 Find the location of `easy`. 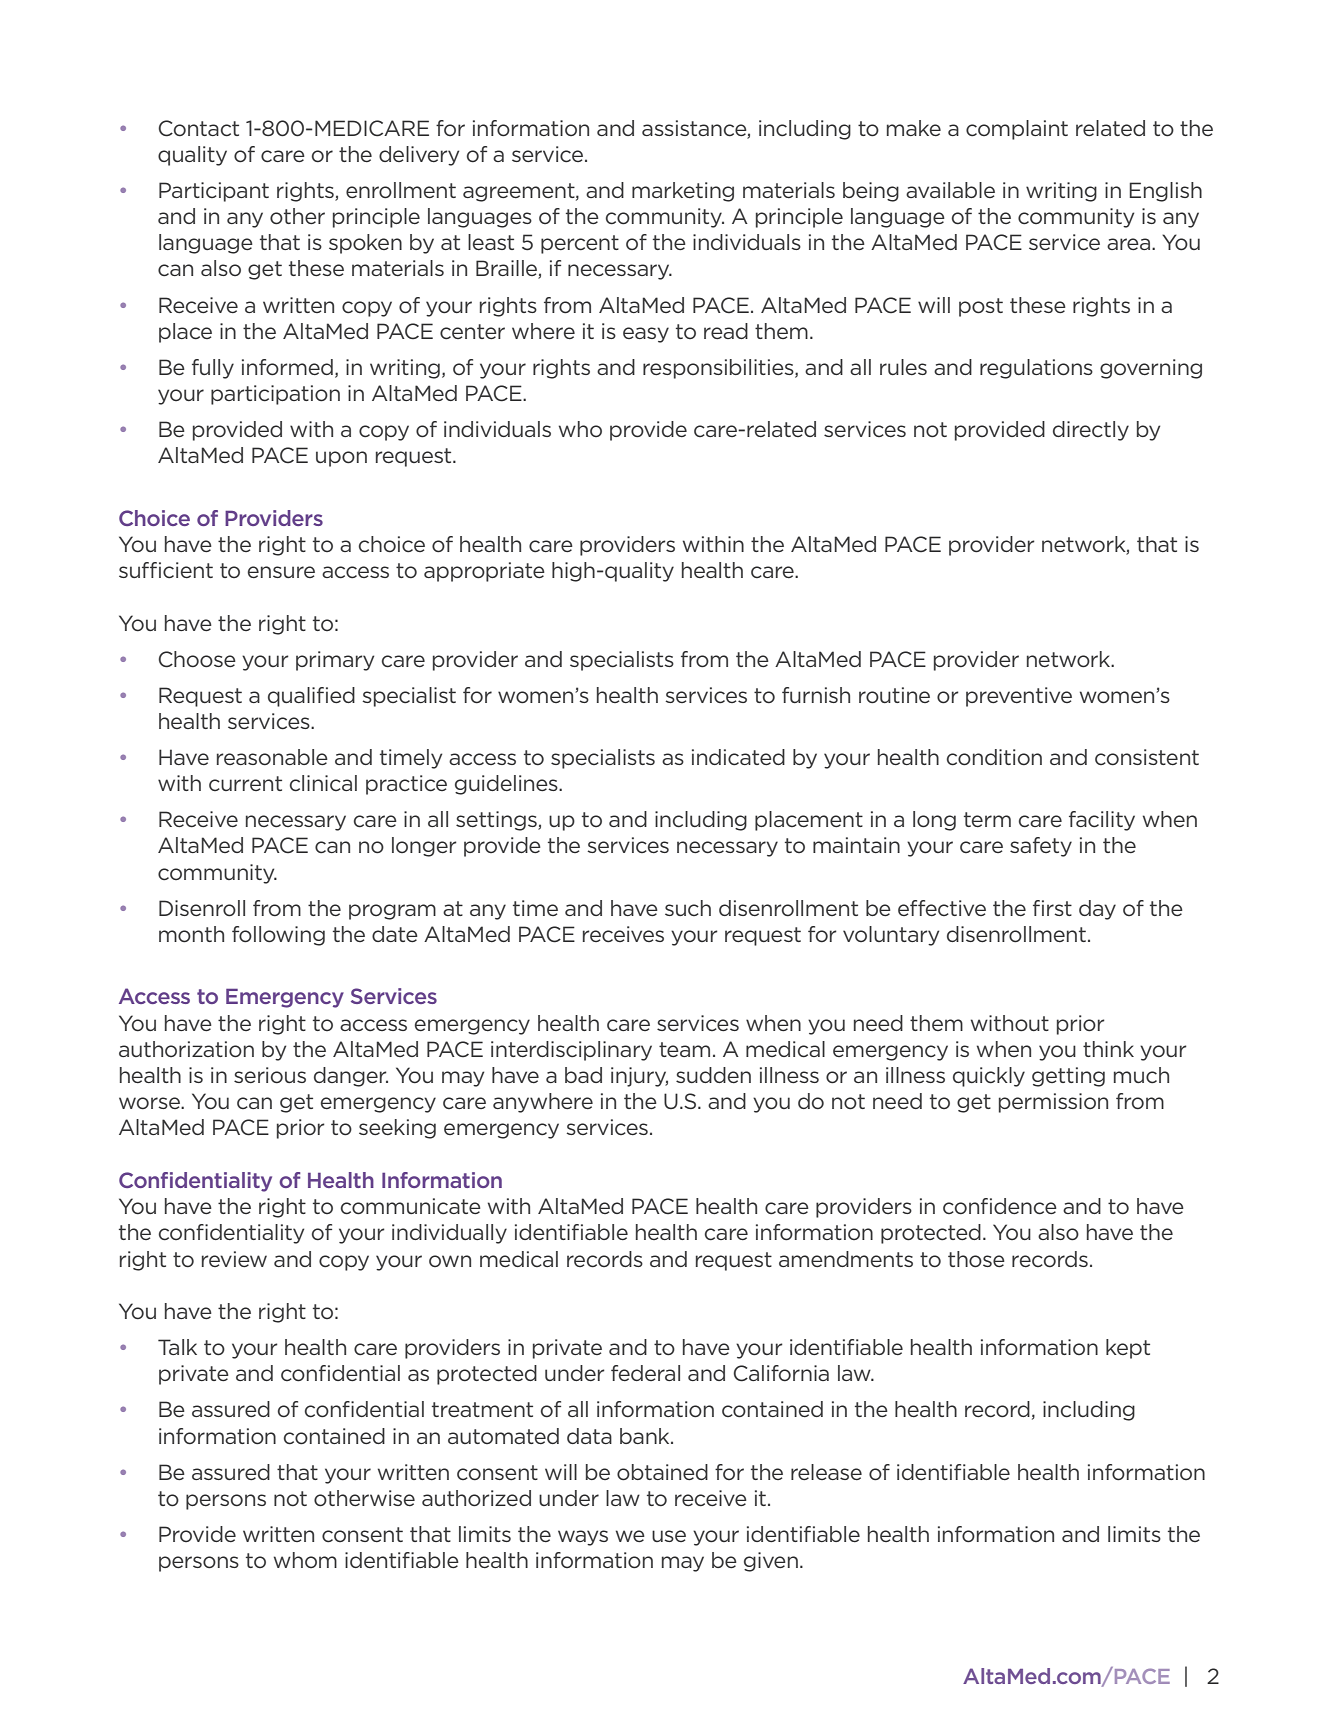

easy is located at coordinates (646, 335).
